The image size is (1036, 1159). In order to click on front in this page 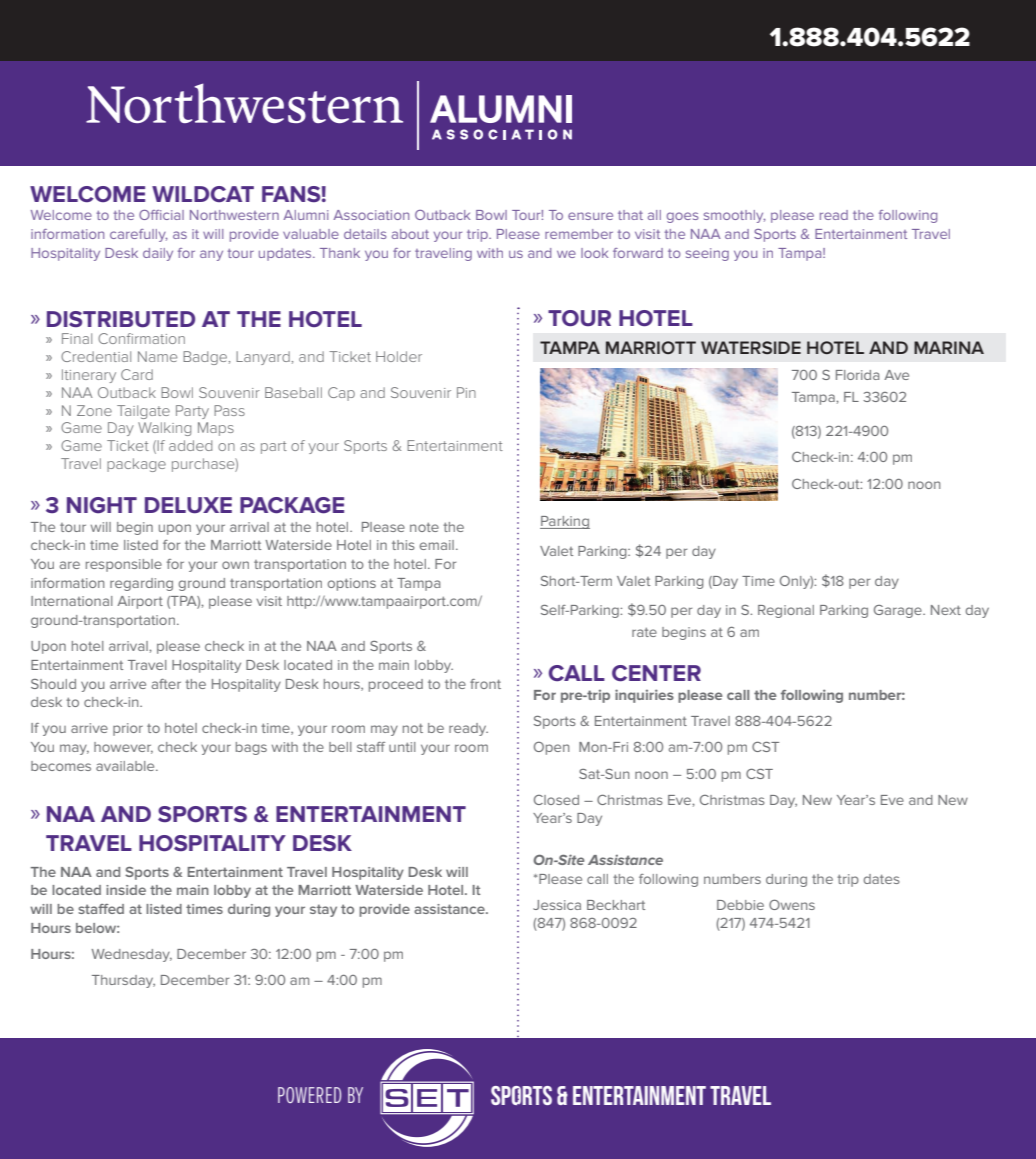, I will do `click(485, 684)`.
